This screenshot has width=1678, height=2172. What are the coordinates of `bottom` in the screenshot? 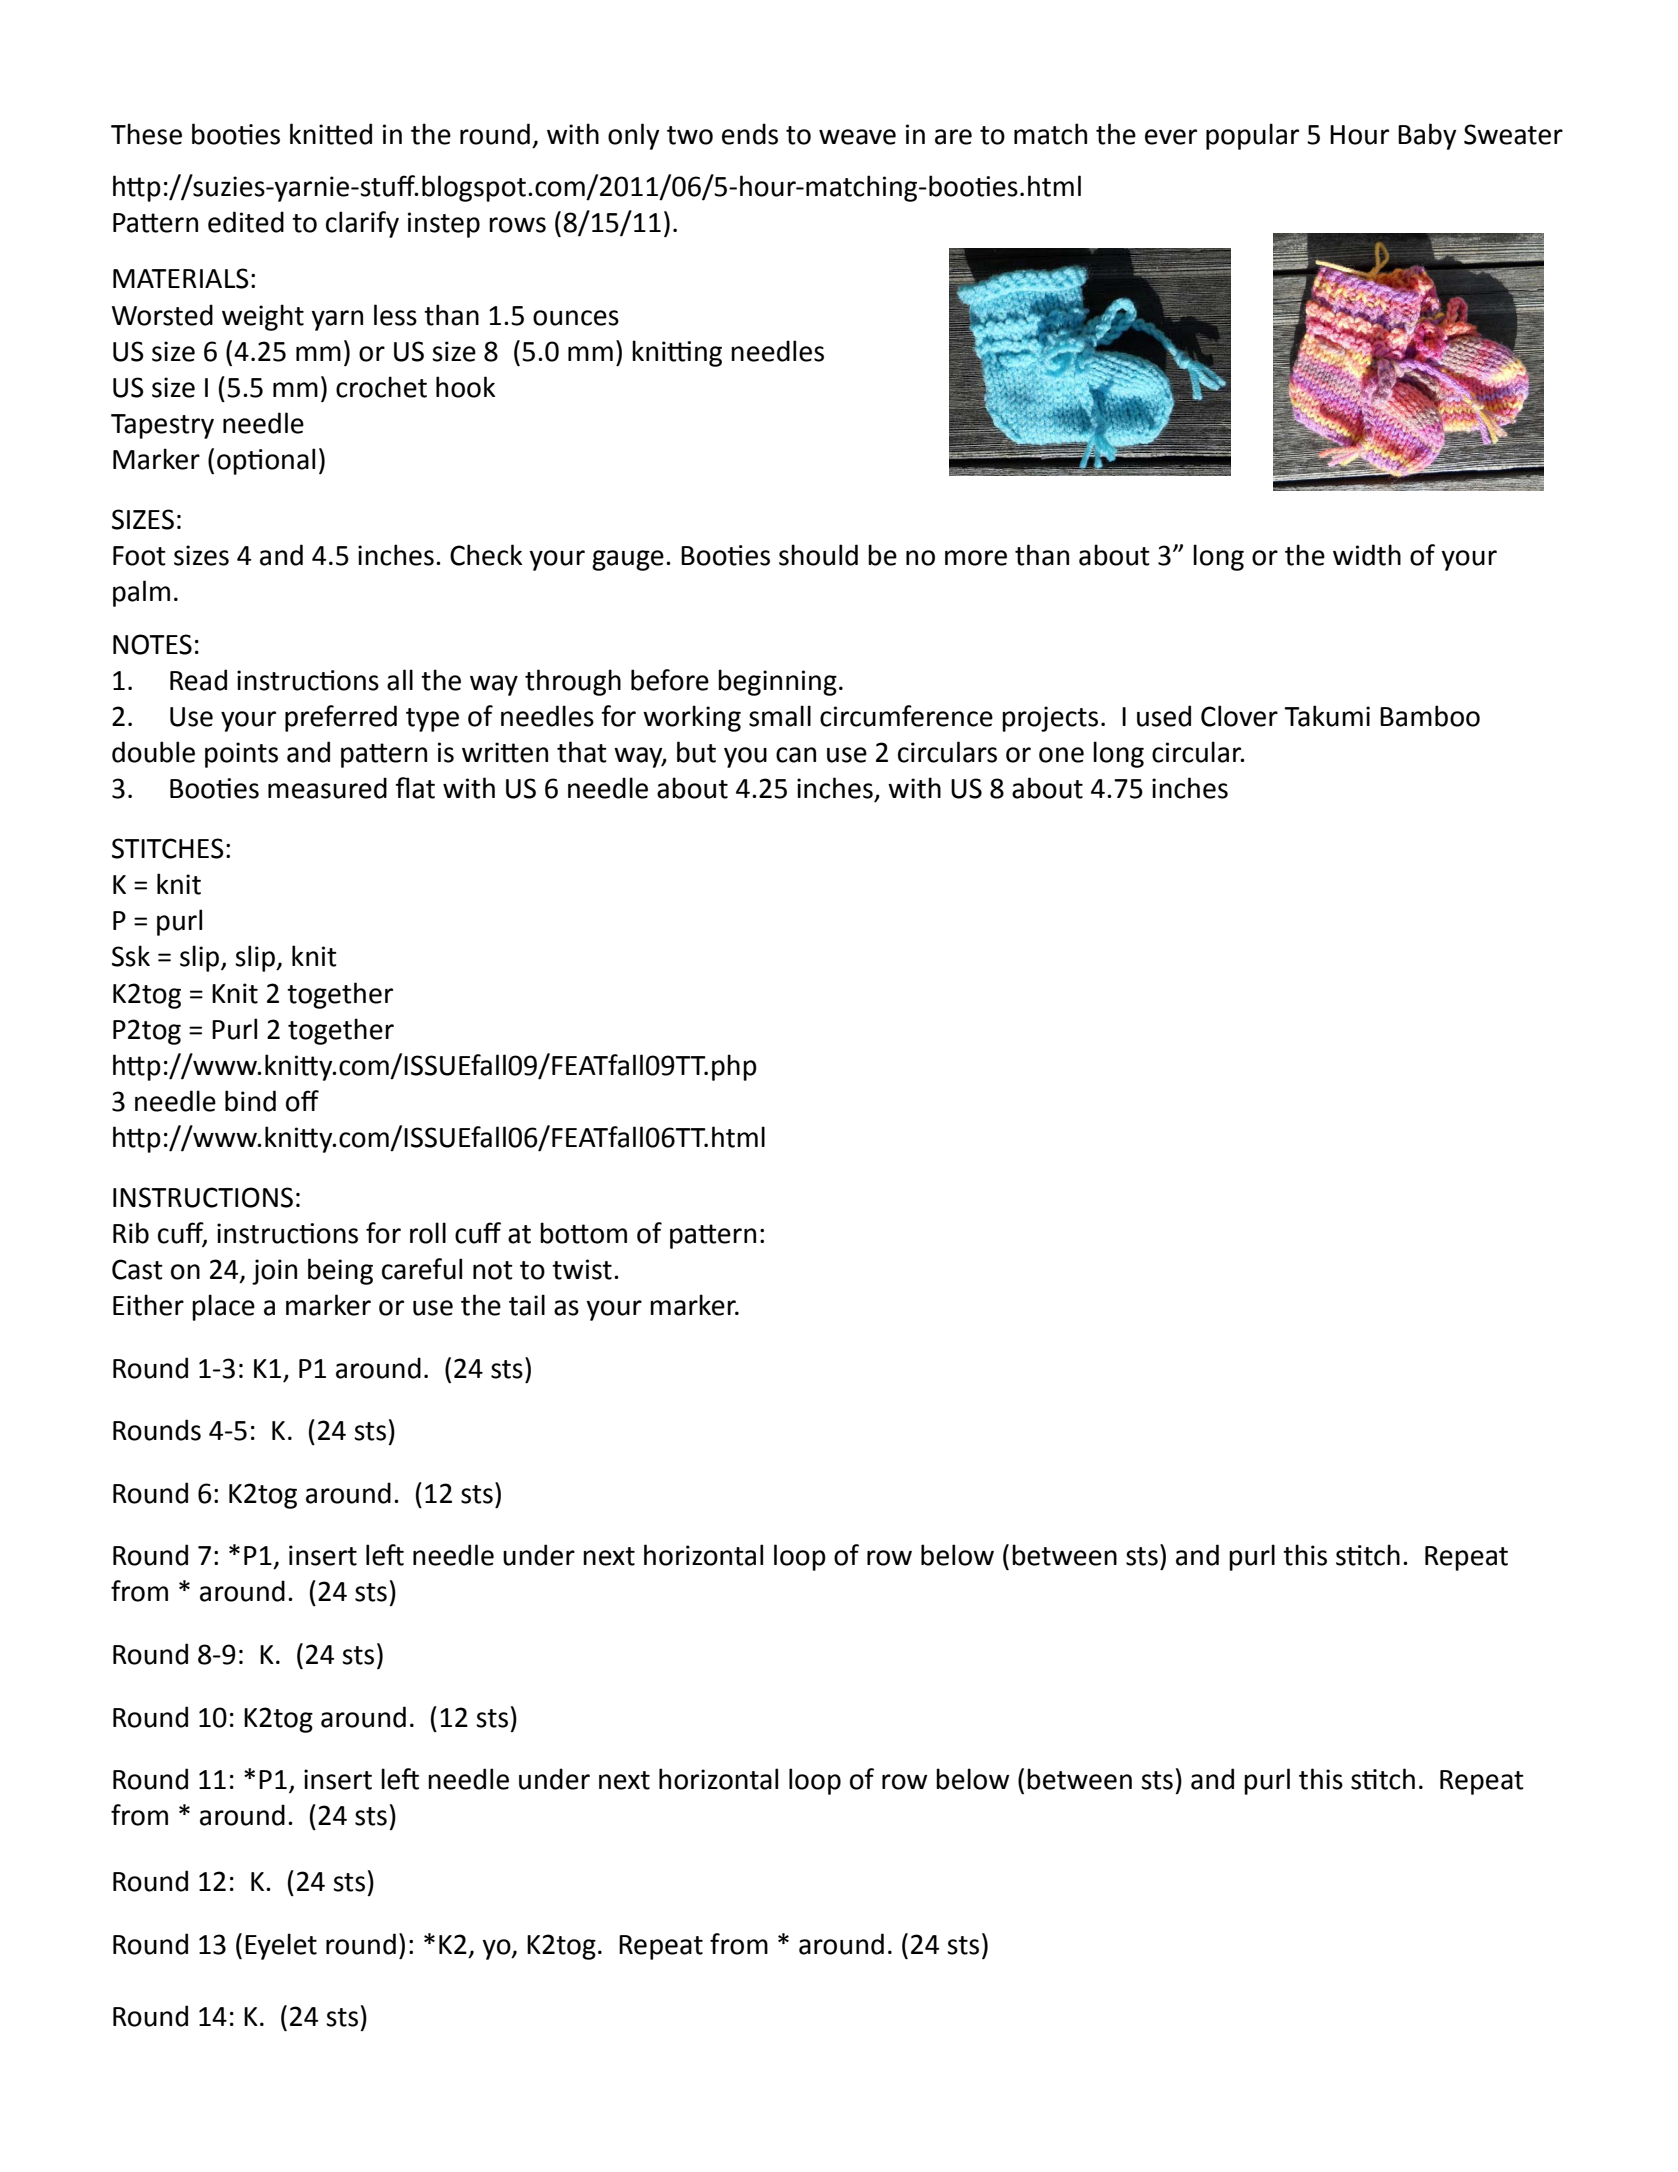 It's located at (583, 1233).
